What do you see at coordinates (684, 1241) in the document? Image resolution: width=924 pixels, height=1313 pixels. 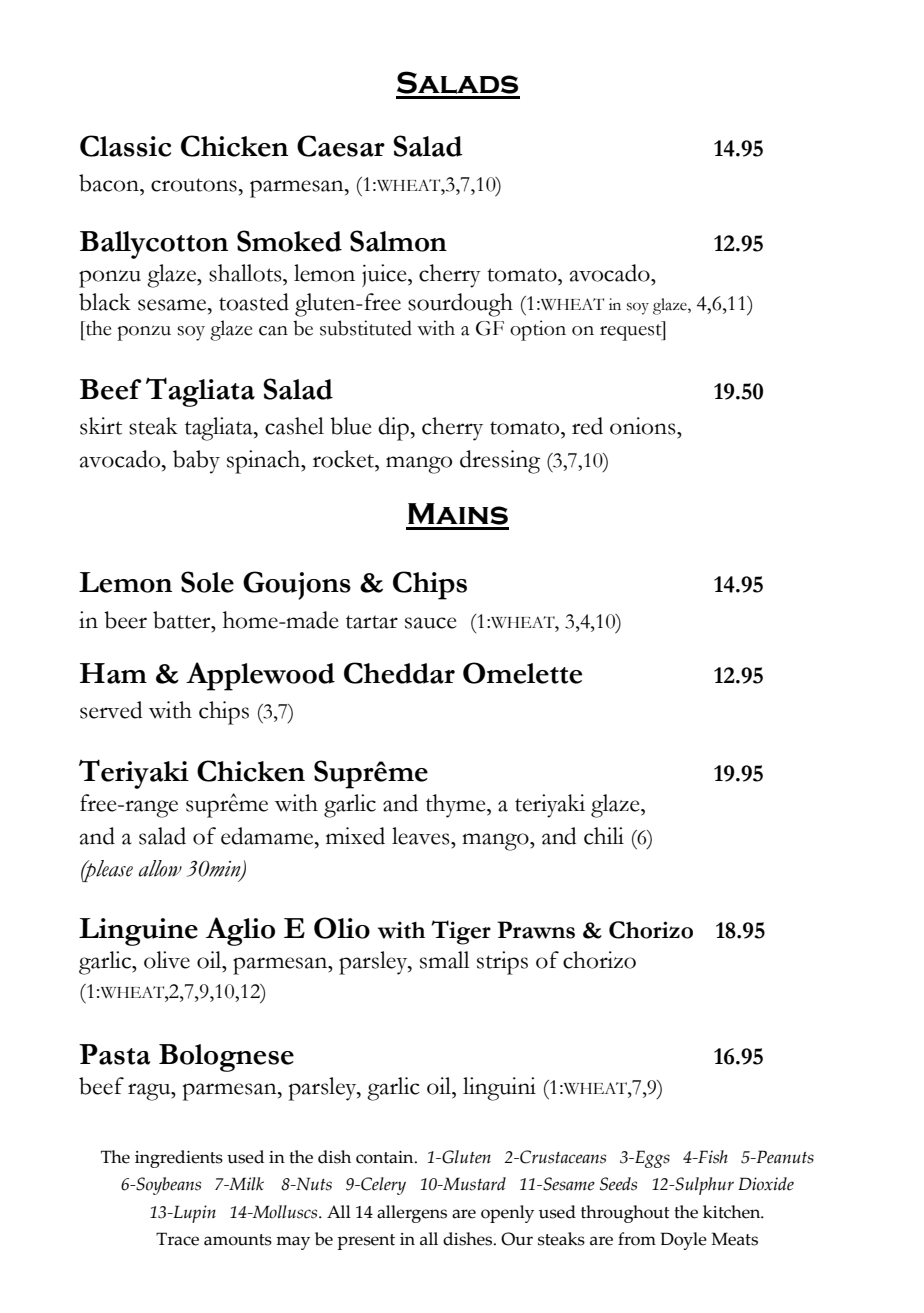 I see `Doyle` at bounding box center [684, 1241].
